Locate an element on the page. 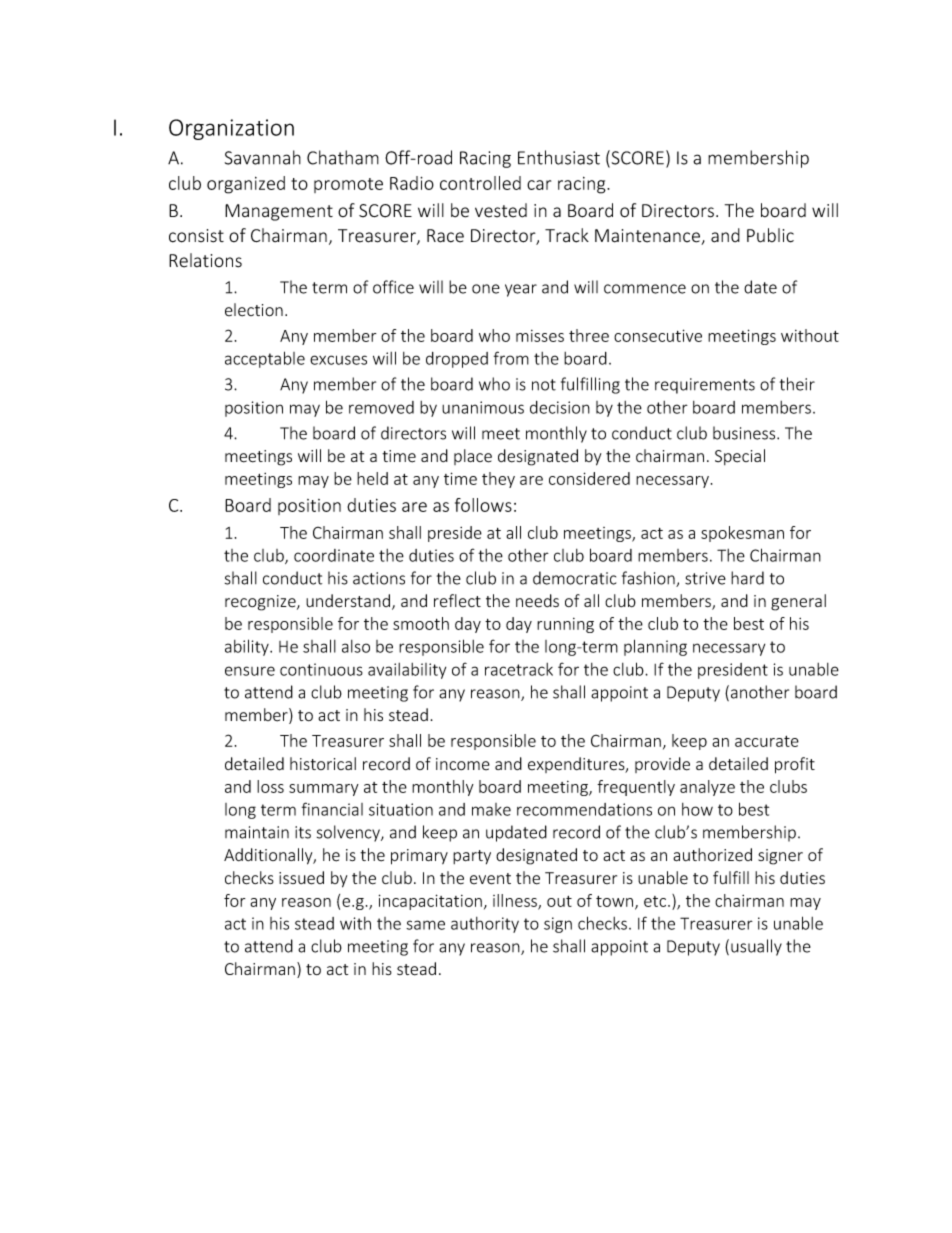 This page has height=1233, width=952. usually is located at coordinates (756, 947).
